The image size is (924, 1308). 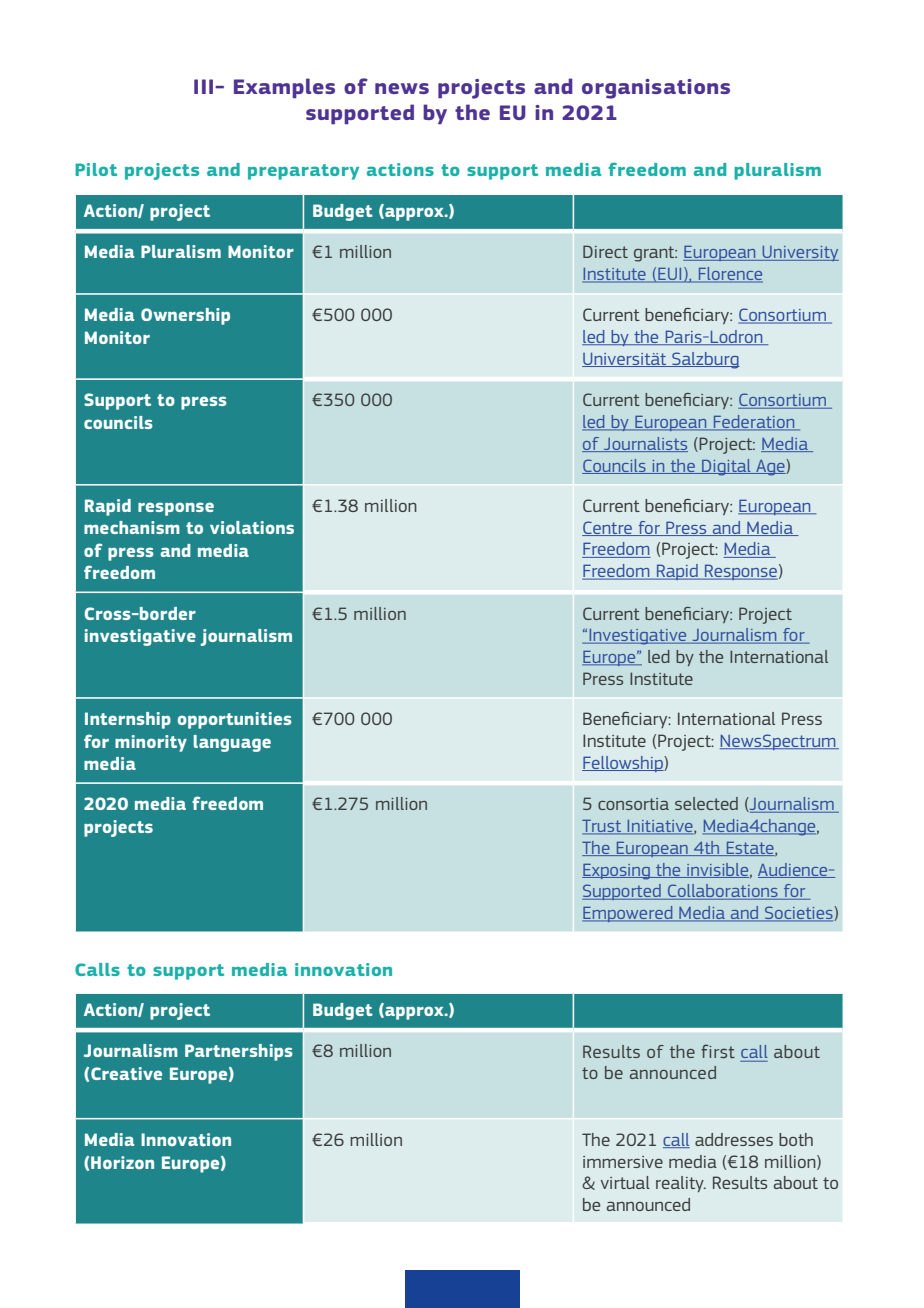 What do you see at coordinates (656, 89) in the screenshot?
I see `organisations` at bounding box center [656, 89].
